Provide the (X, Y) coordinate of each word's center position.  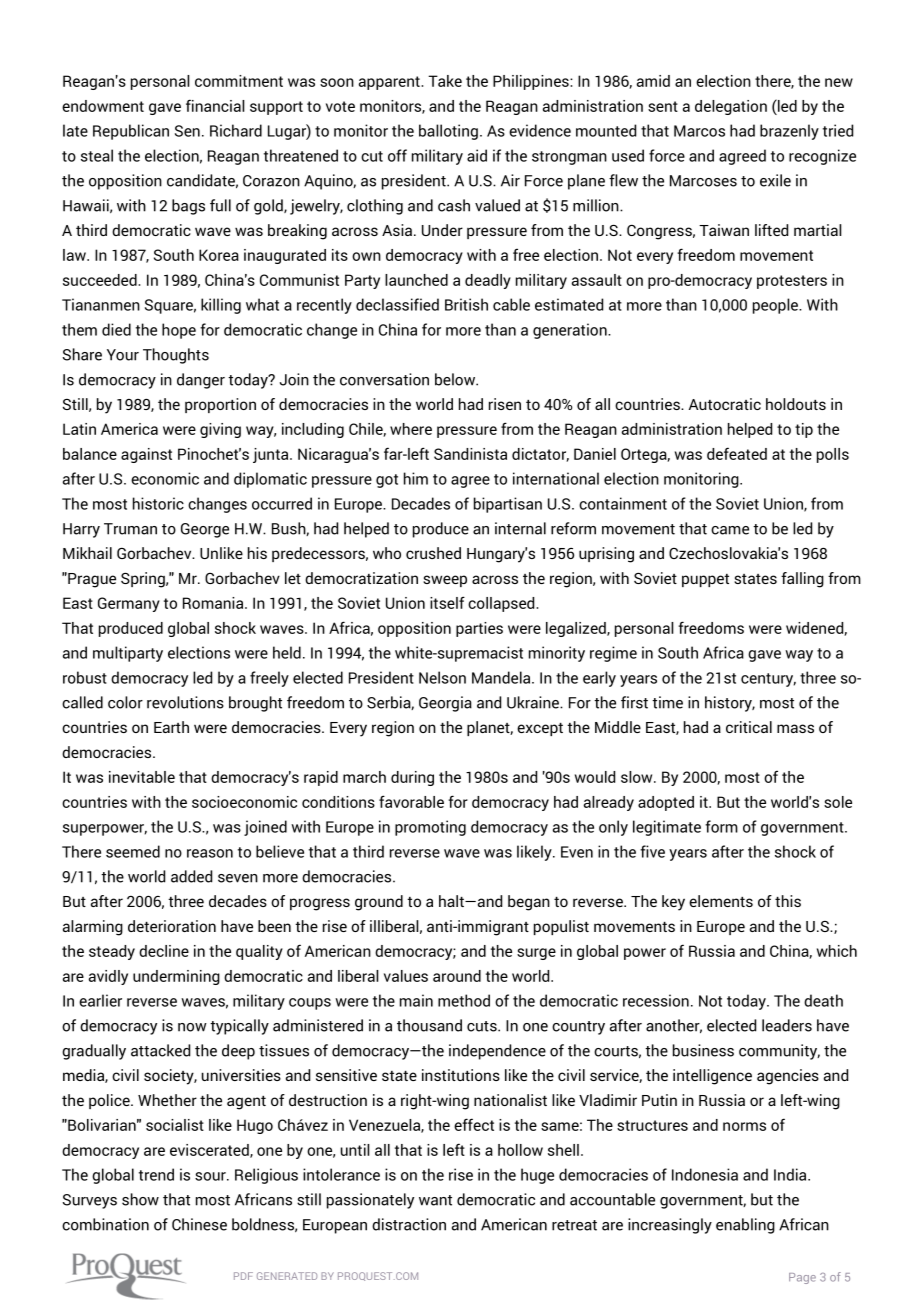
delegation (731, 107)
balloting (448, 132)
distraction (409, 1224)
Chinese (199, 1224)
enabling (745, 1226)
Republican (131, 132)
